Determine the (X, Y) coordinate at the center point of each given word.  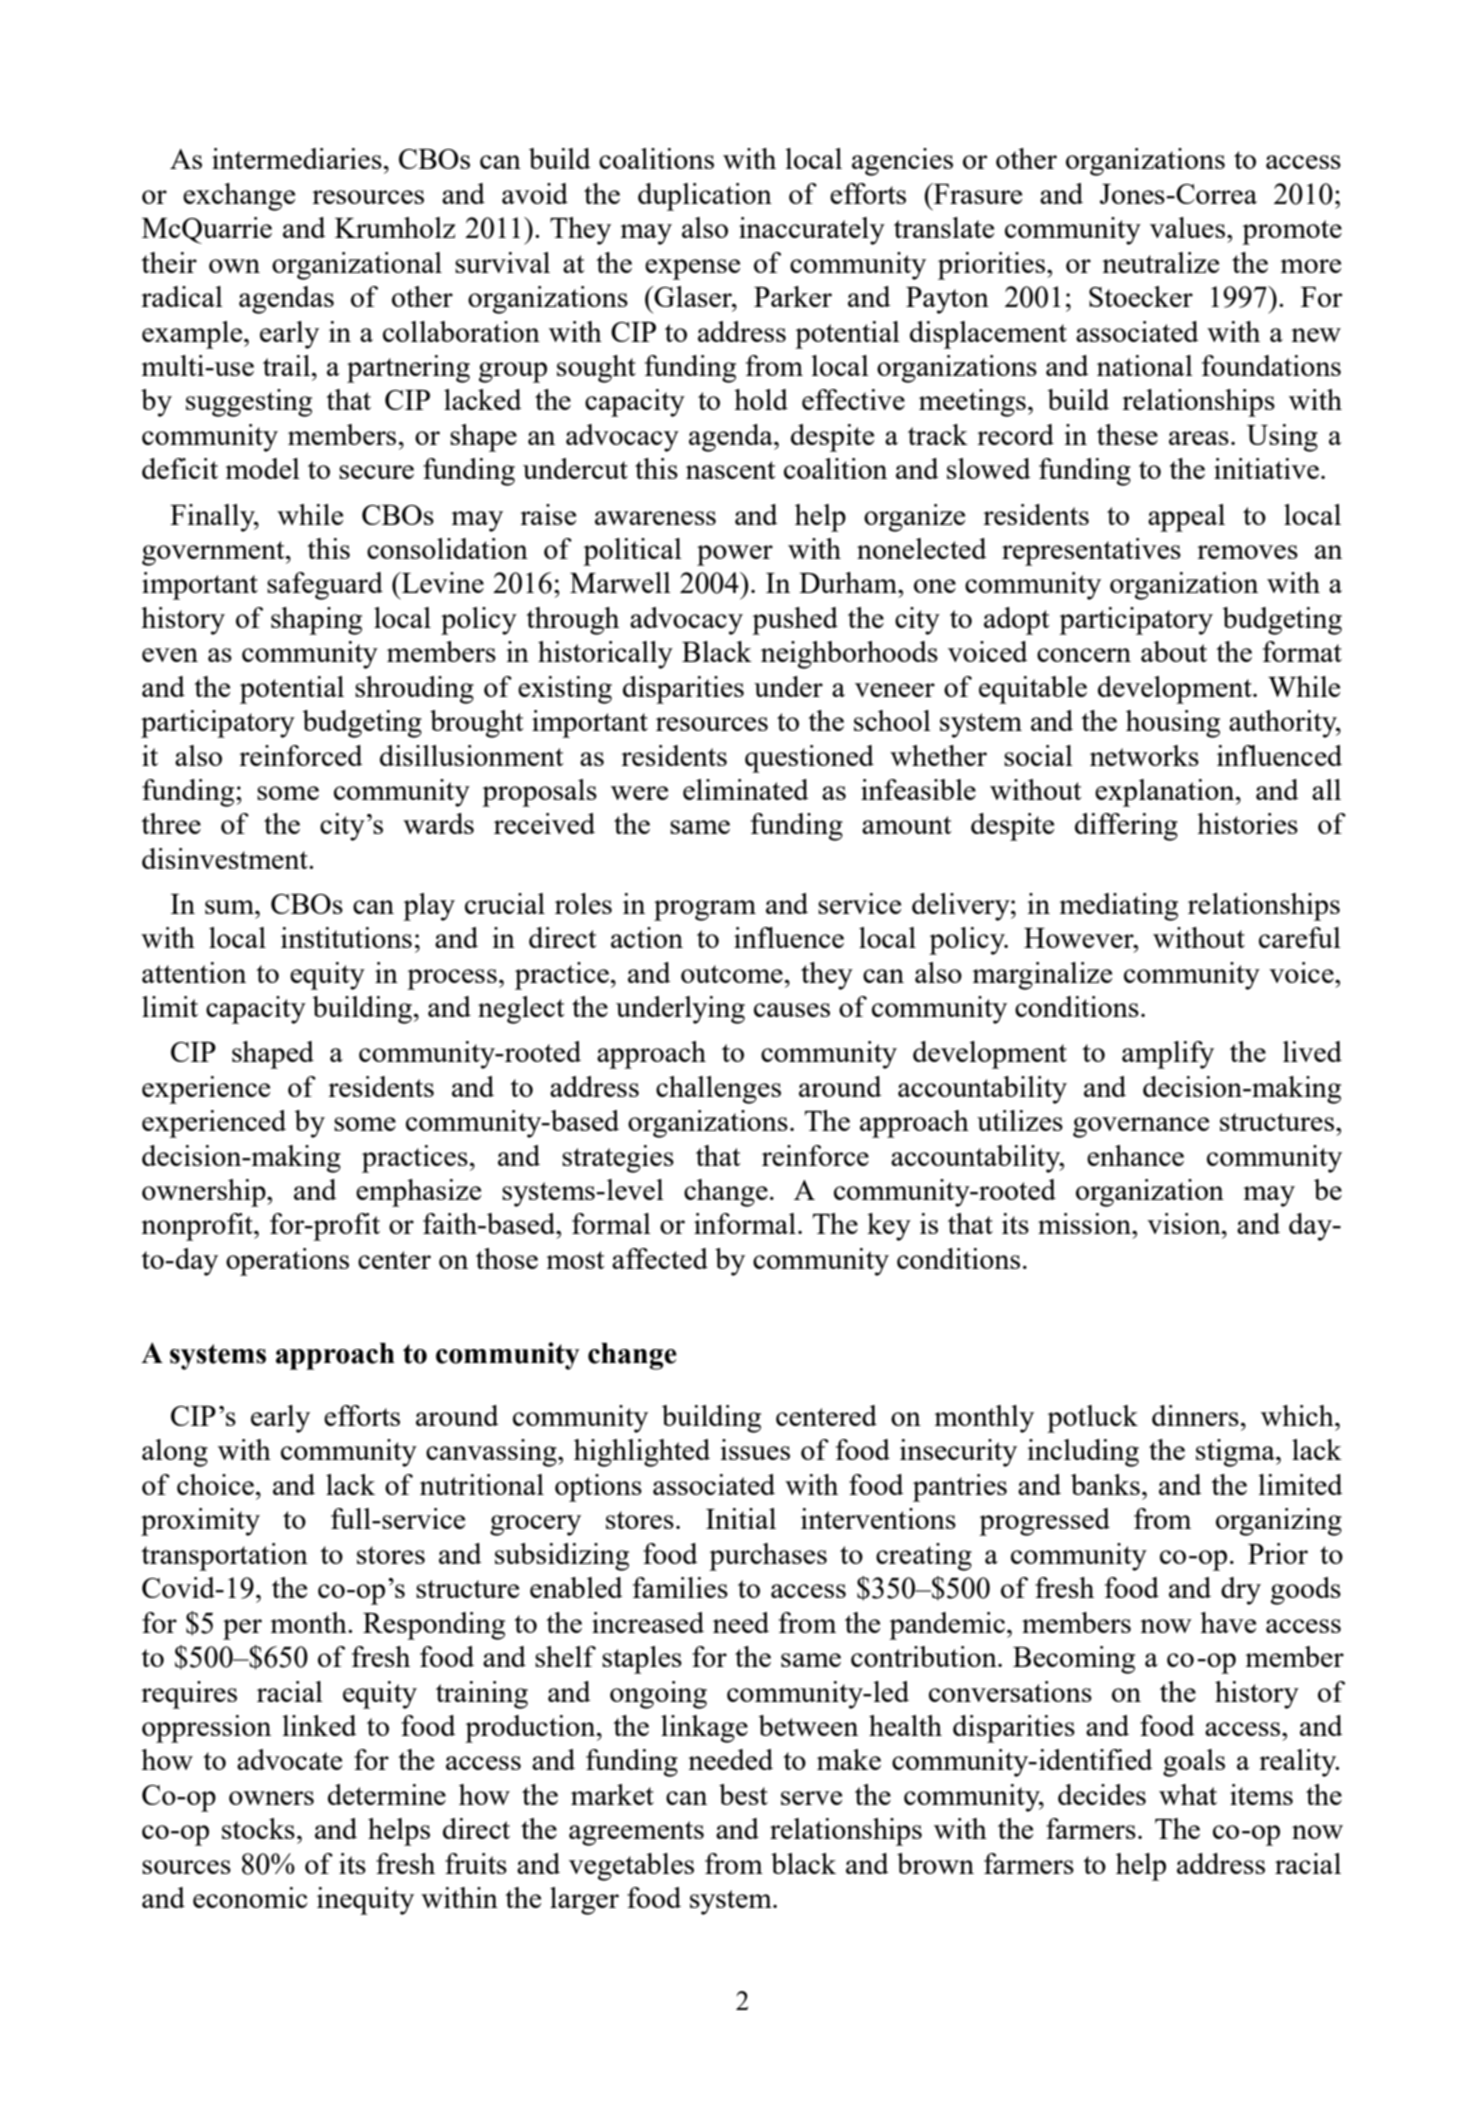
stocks (258, 1828)
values (1187, 227)
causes (792, 1010)
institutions (346, 937)
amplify (1168, 1055)
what (1188, 1794)
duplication (705, 197)
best (743, 1794)
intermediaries (297, 158)
